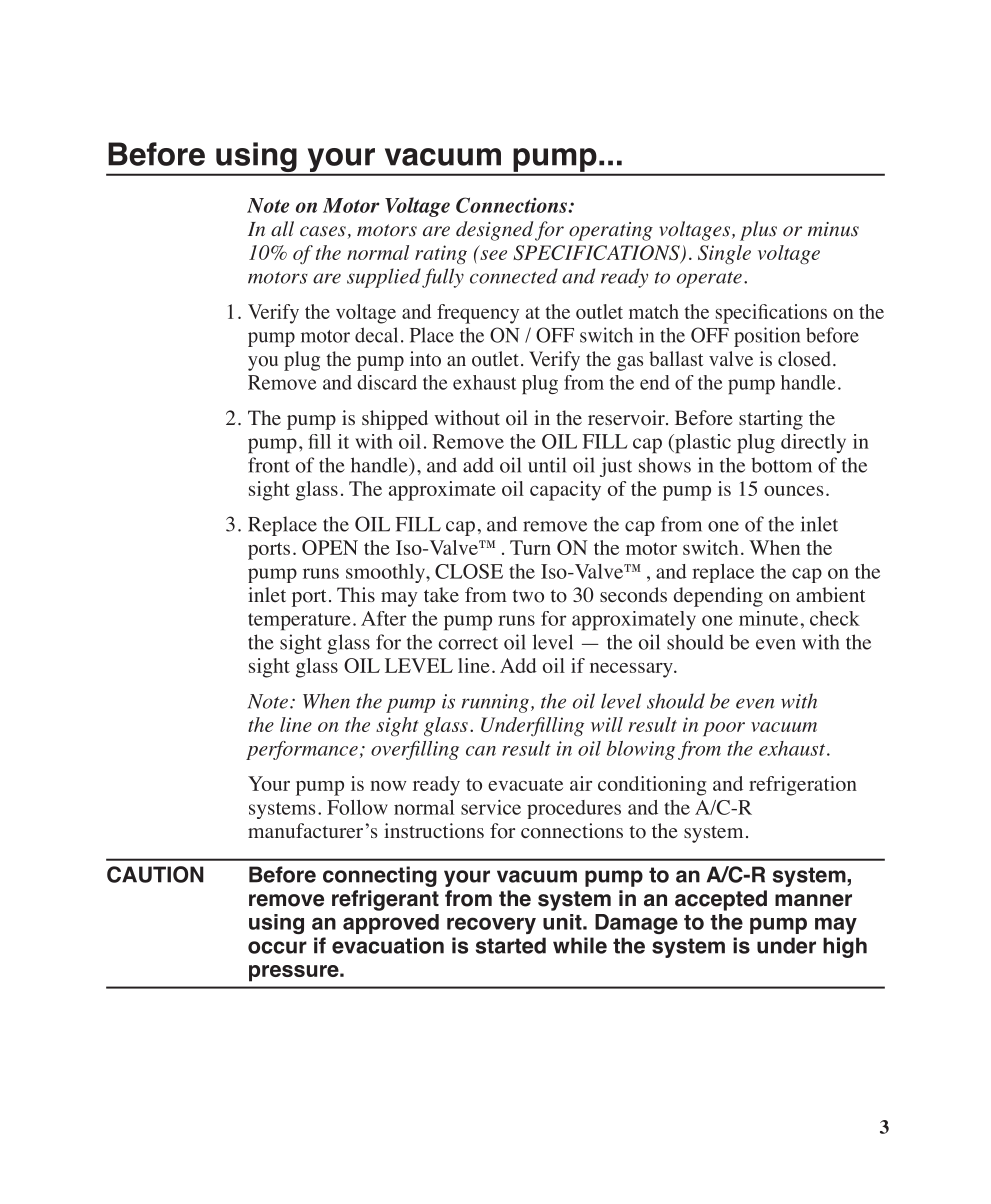  Describe the element at coordinates (495, 703) in the page. I see `running` at that location.
